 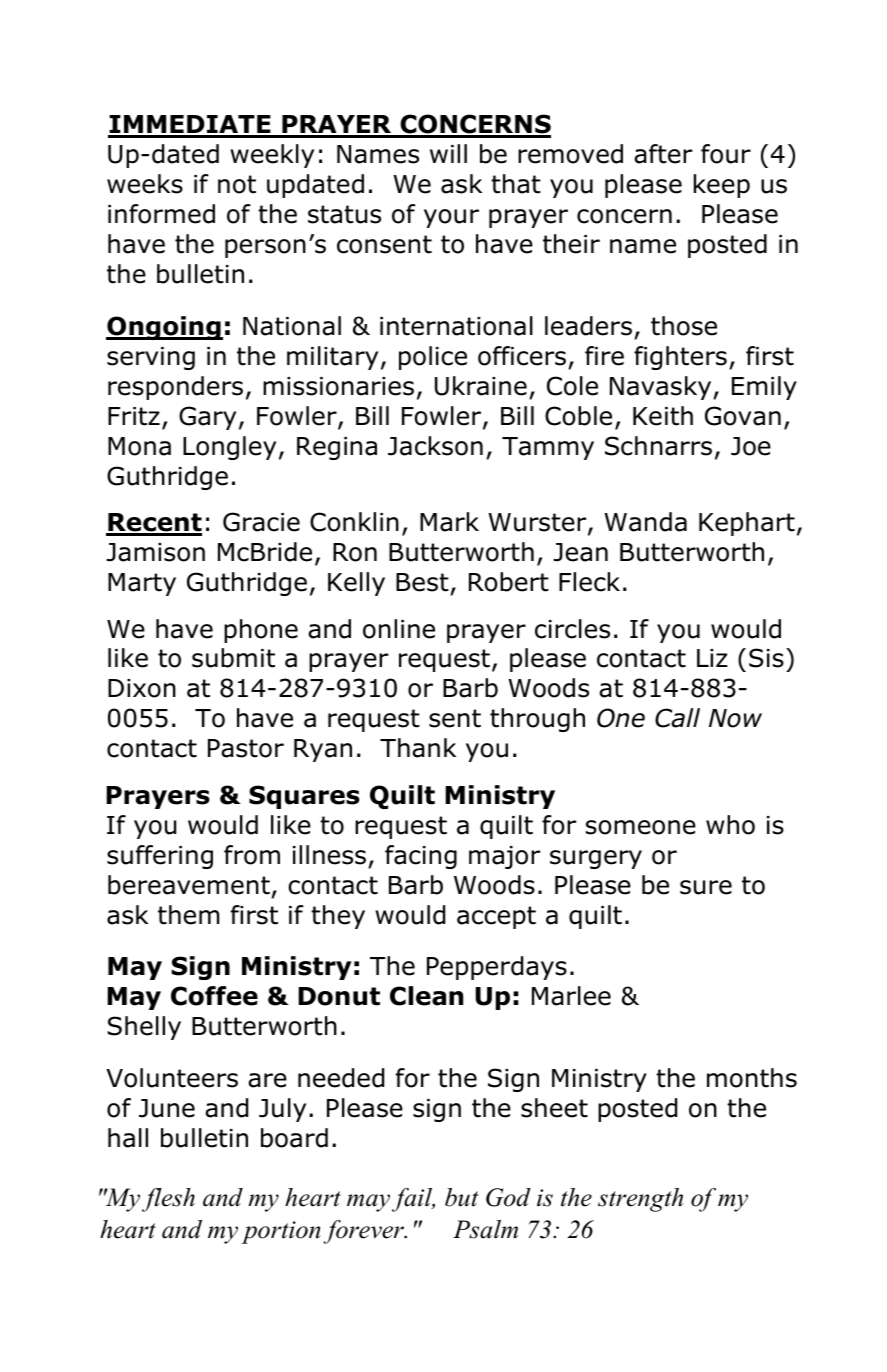 I want to click on facing, so click(x=421, y=857).
